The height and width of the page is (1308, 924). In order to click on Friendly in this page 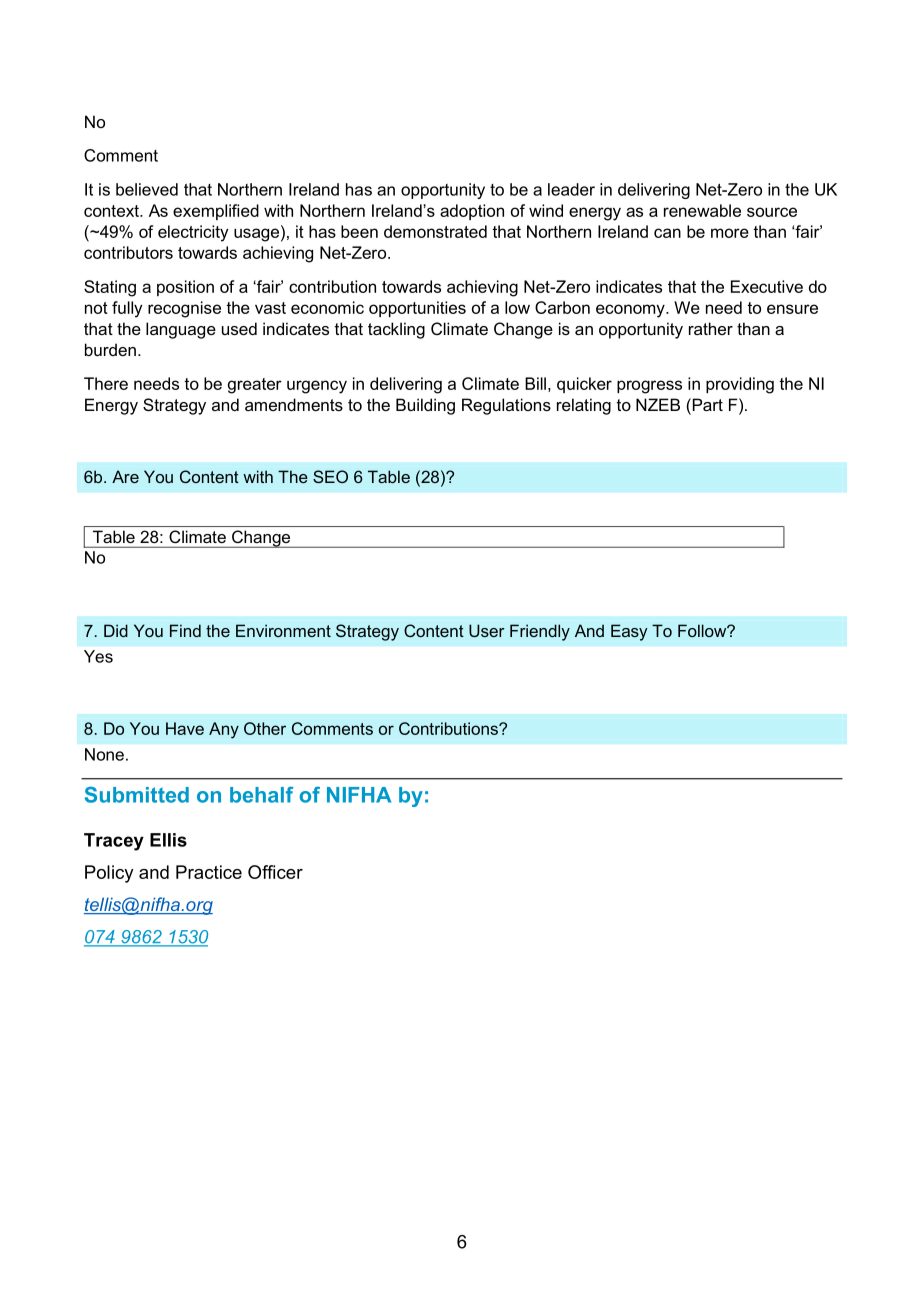, I will do `click(540, 632)`.
